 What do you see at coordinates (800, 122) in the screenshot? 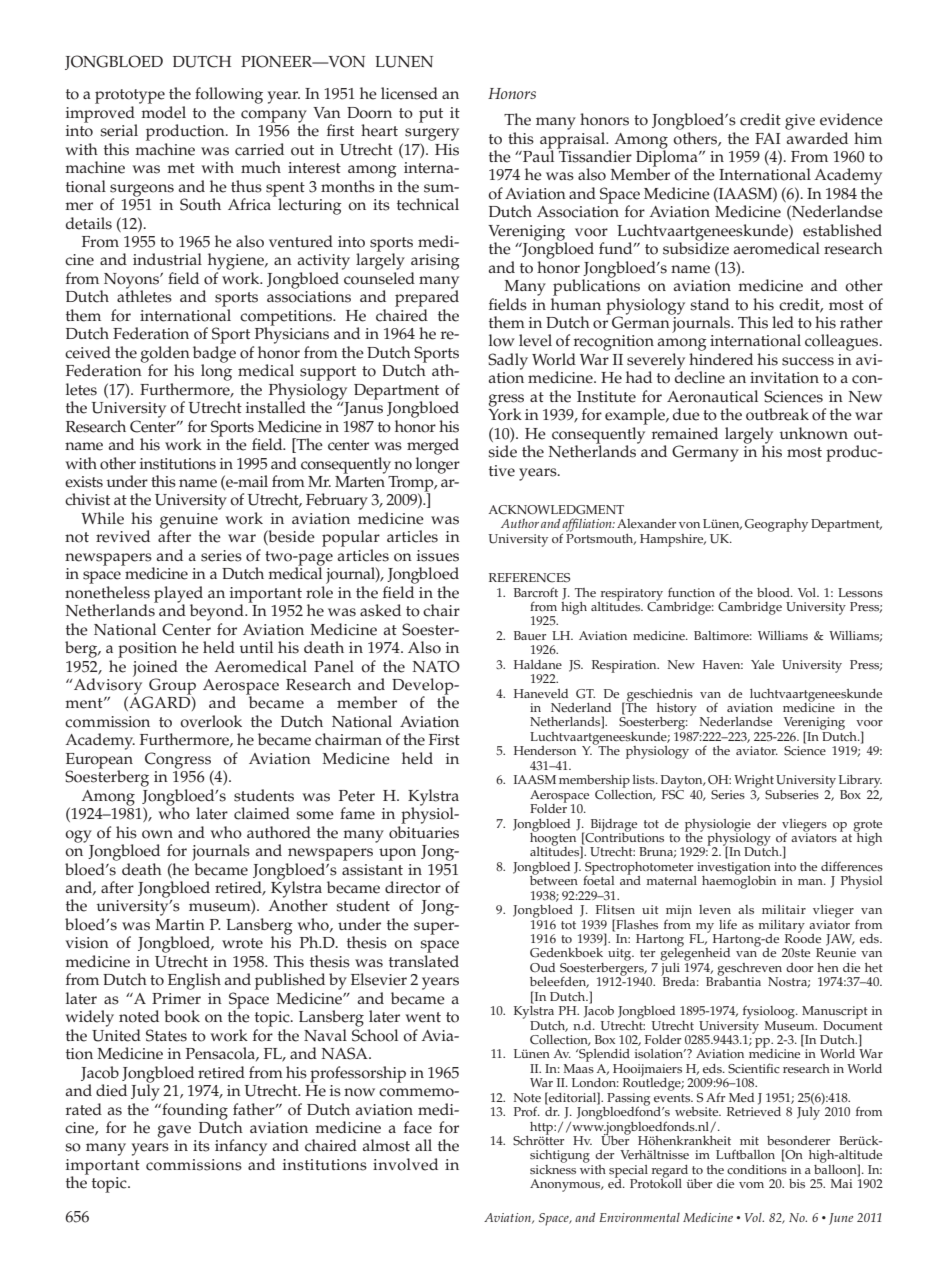
I see `give` at bounding box center [800, 122].
